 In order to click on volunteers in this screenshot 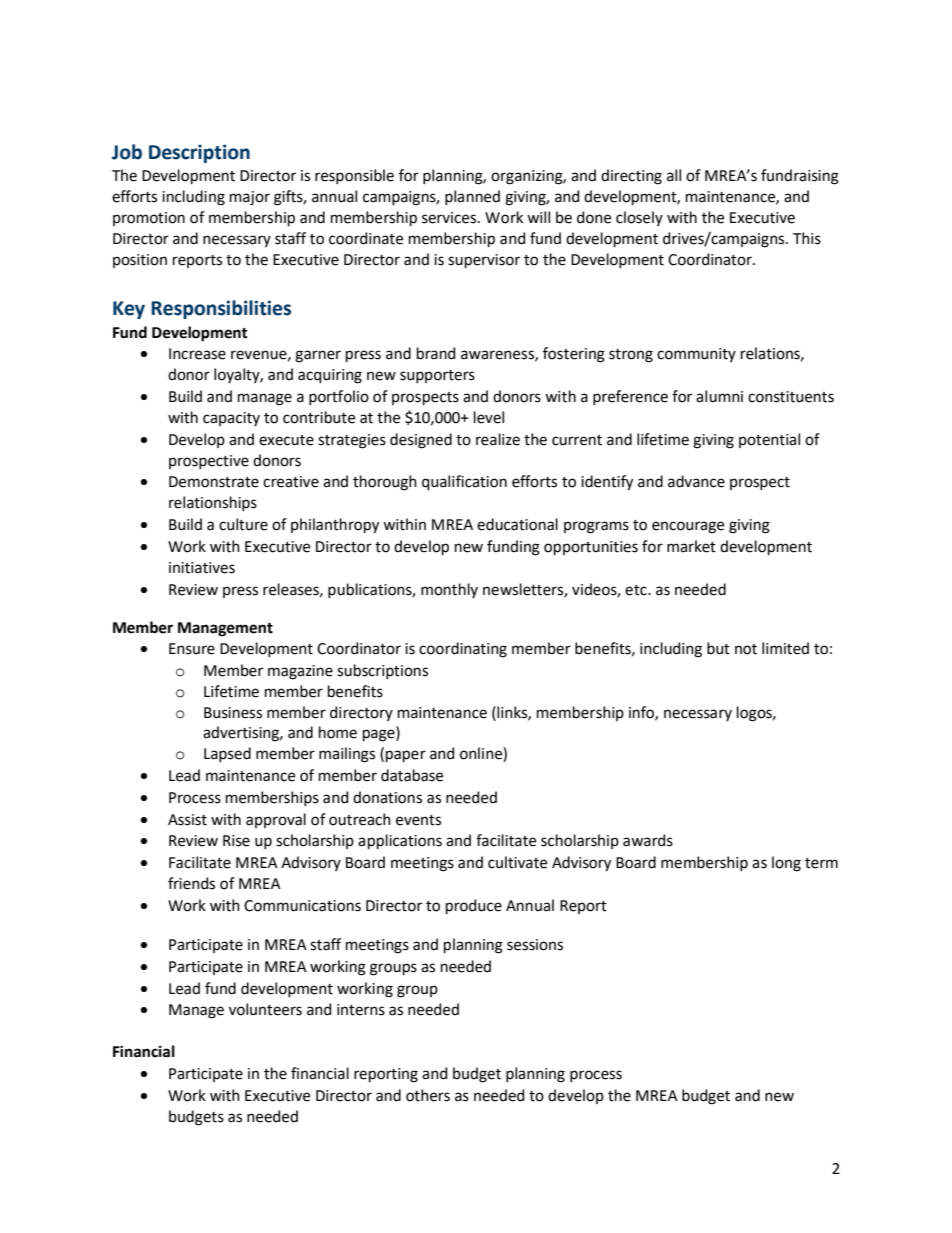, I will do `click(265, 1009)`.
